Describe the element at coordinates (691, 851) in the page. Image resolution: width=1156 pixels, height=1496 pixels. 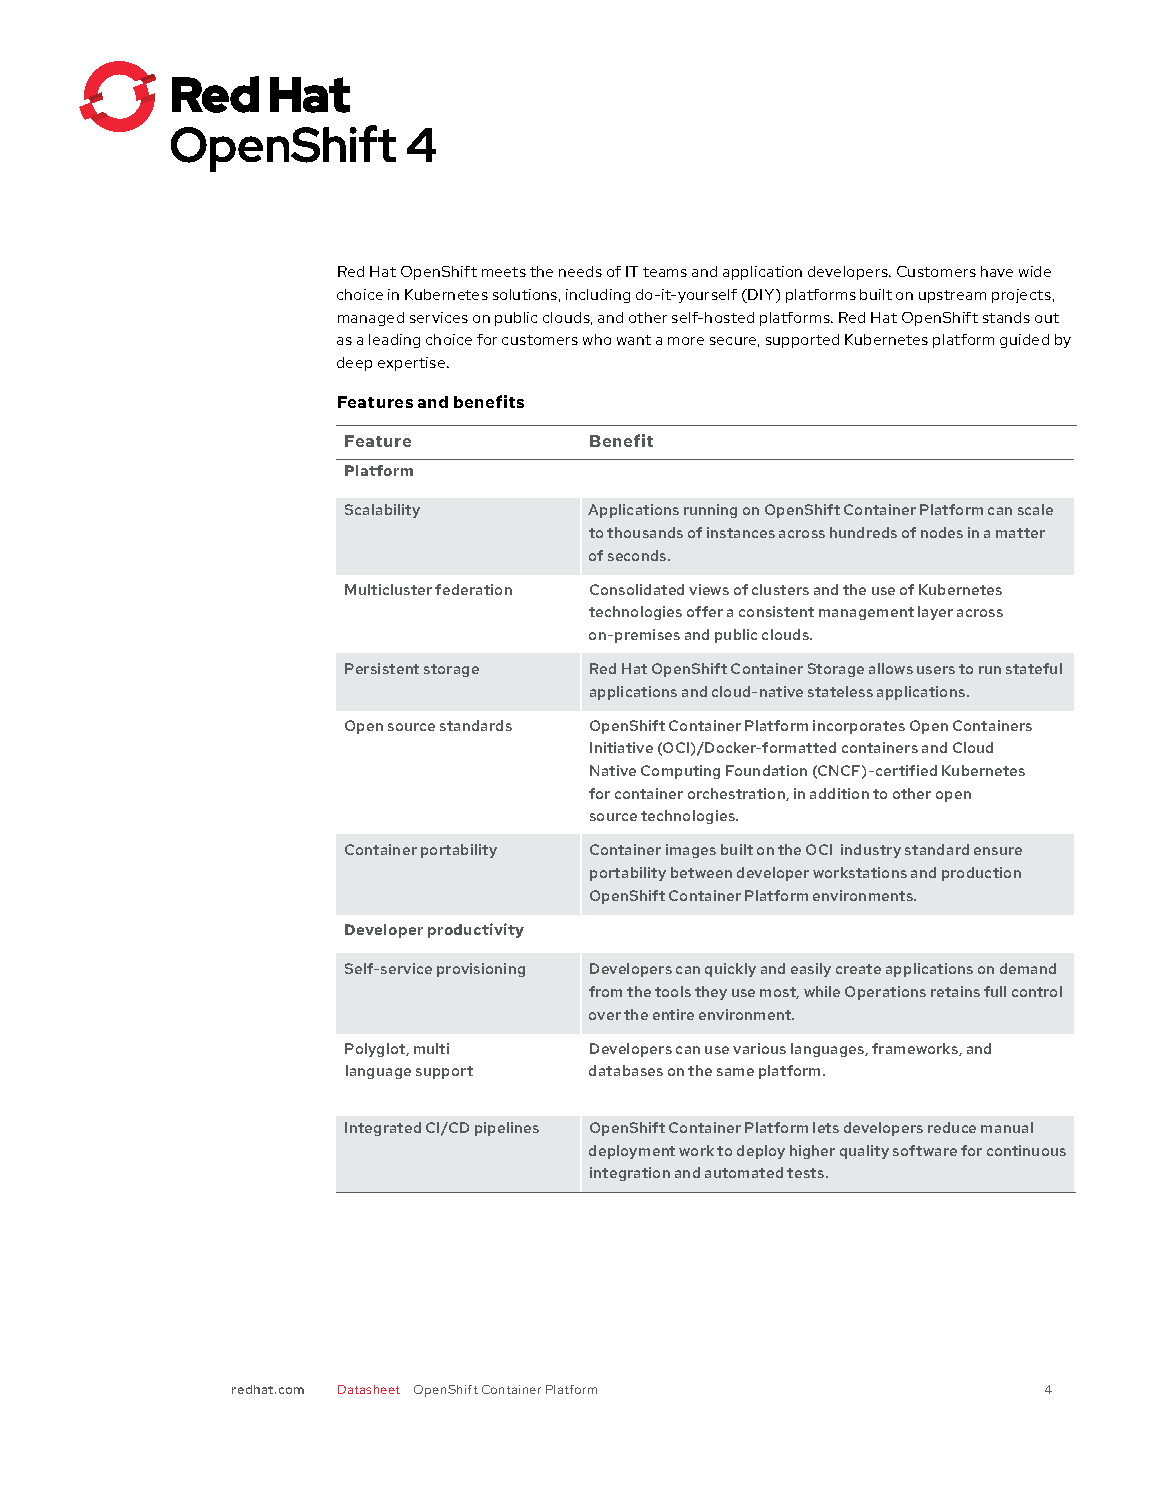
I see `images` at that location.
